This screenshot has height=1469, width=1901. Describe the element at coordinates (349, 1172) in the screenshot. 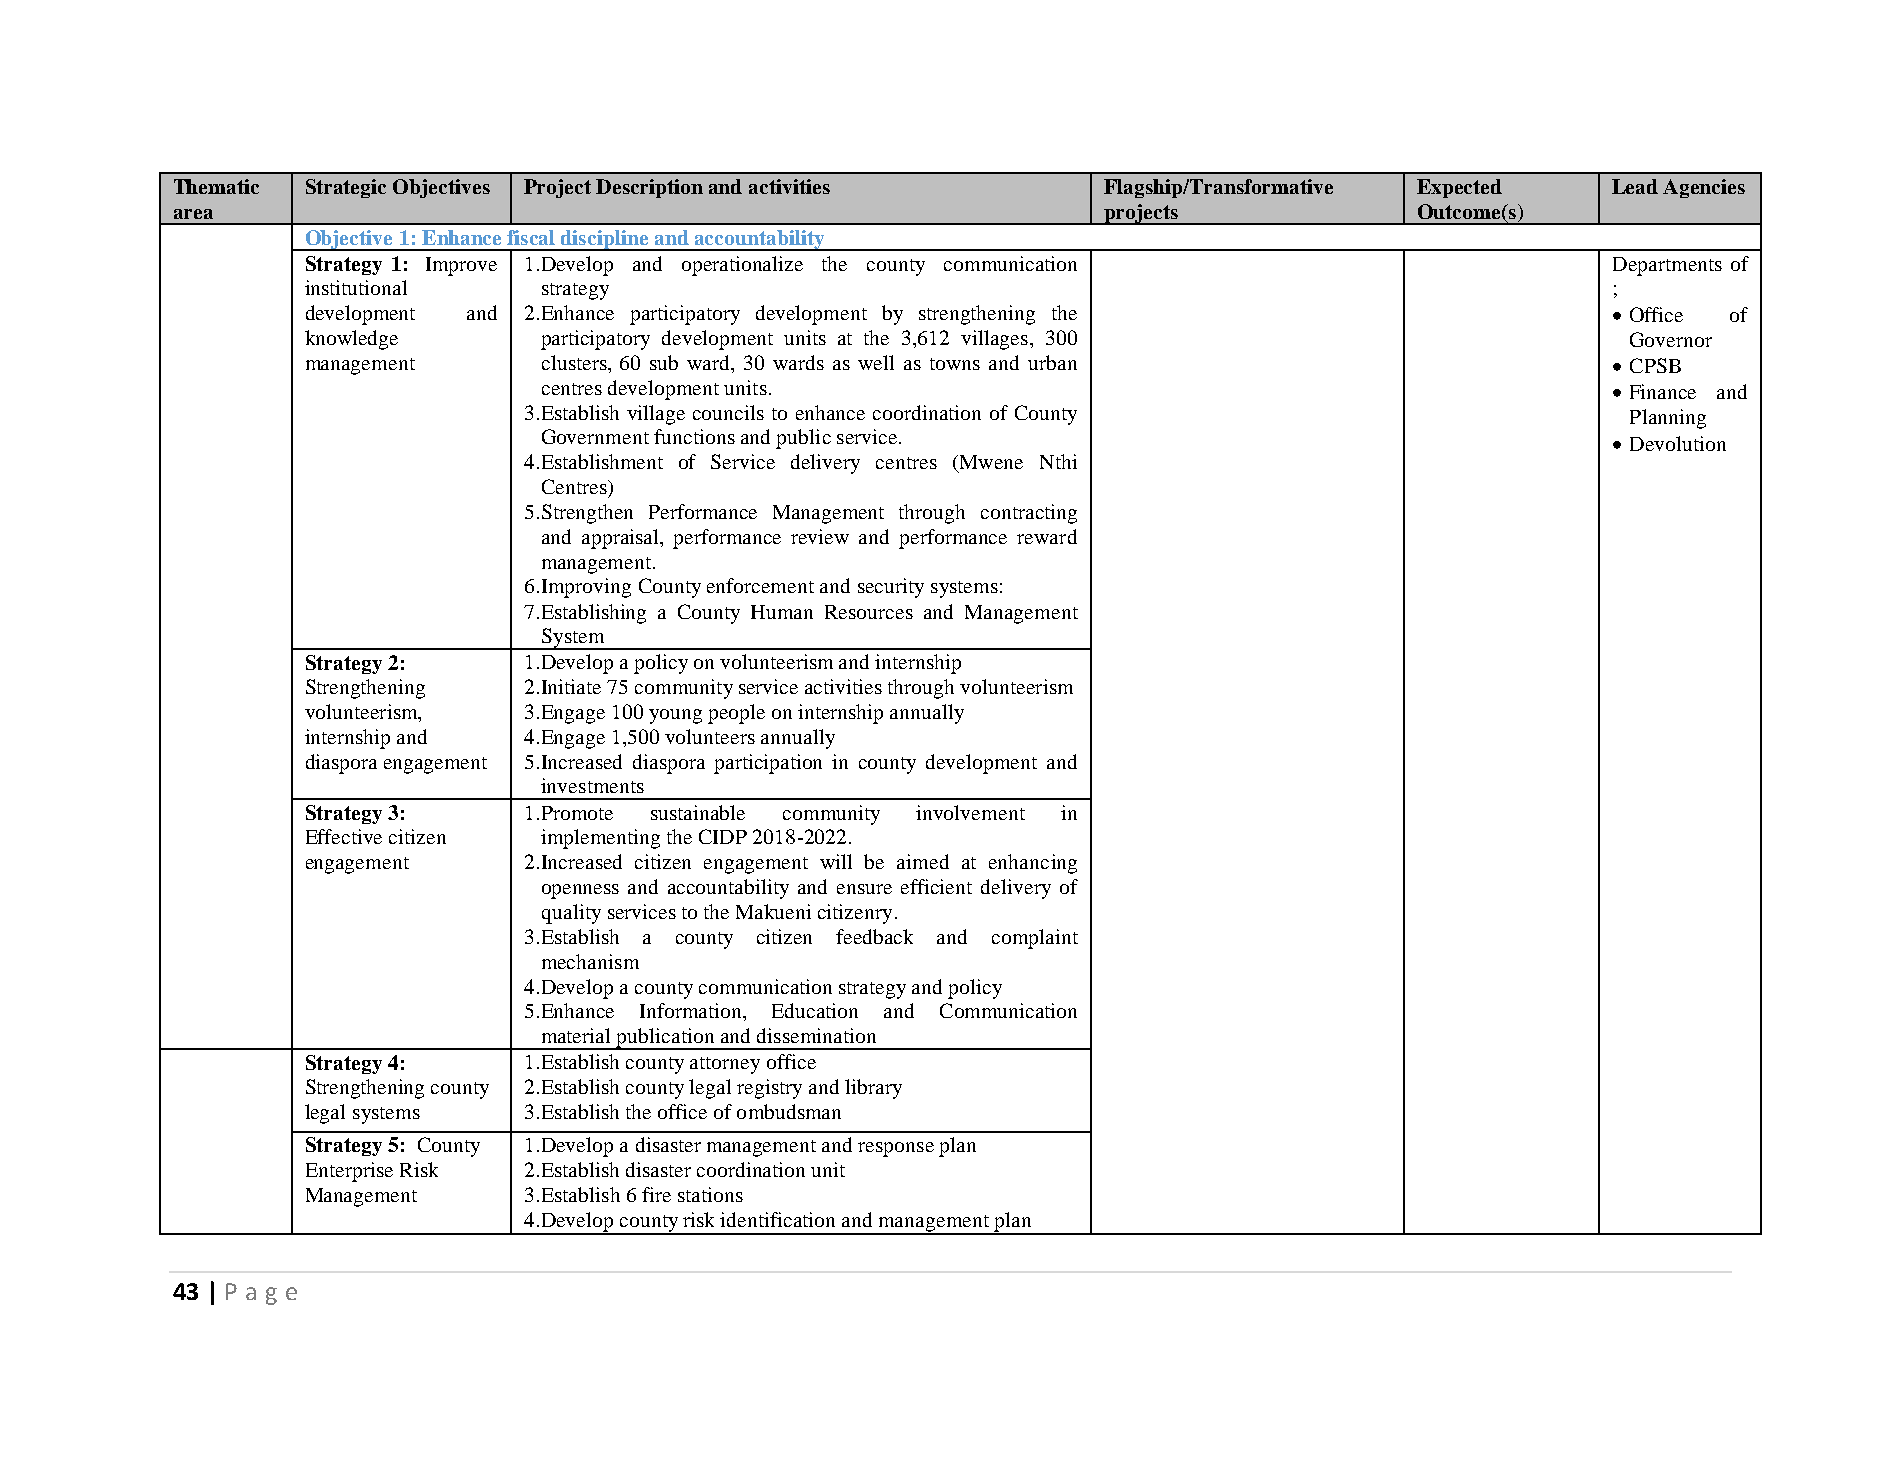

I see `Enterprise` at that location.
